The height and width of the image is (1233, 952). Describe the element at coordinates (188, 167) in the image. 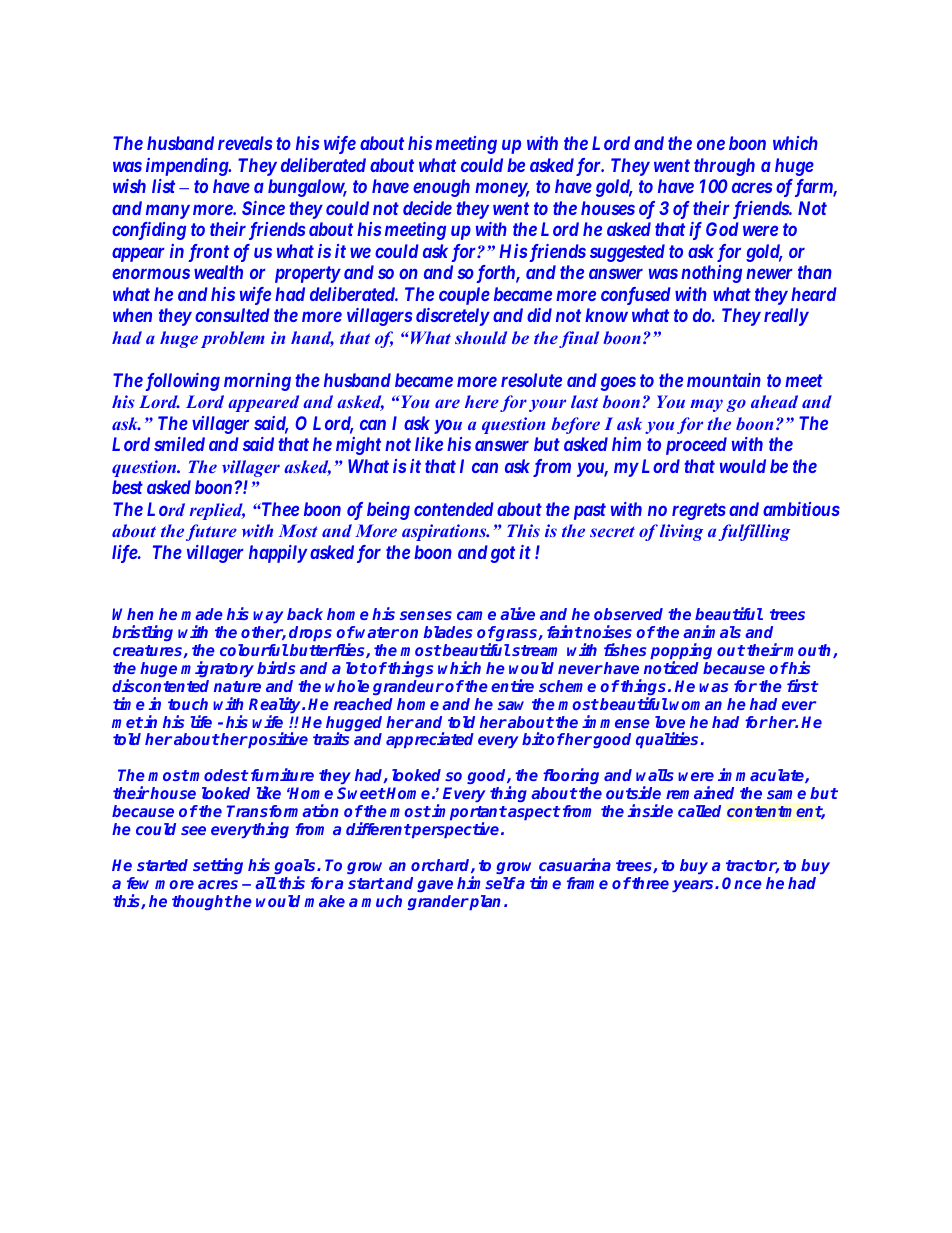

I see `impending` at that location.
